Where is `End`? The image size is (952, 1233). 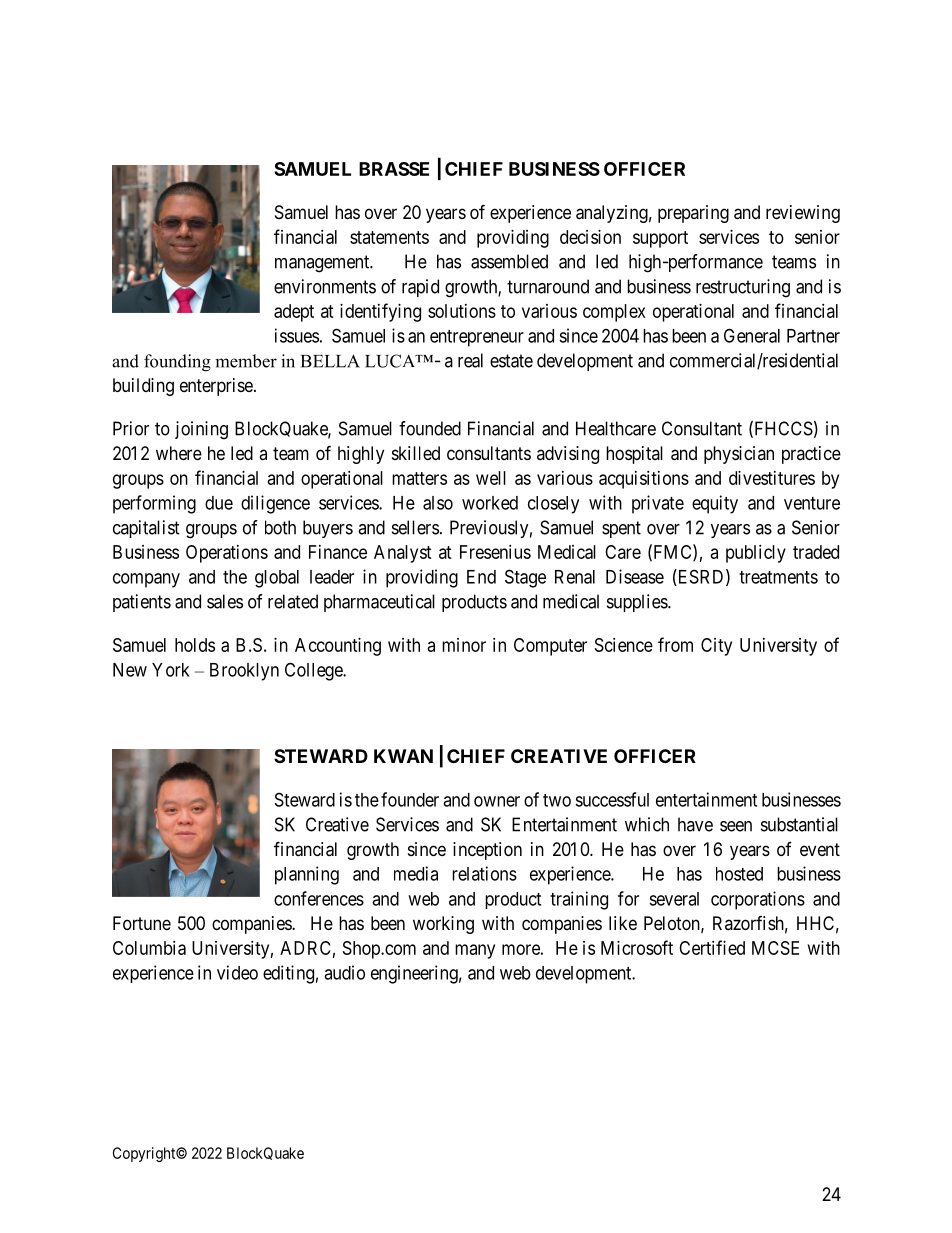
End is located at coordinates (481, 577).
